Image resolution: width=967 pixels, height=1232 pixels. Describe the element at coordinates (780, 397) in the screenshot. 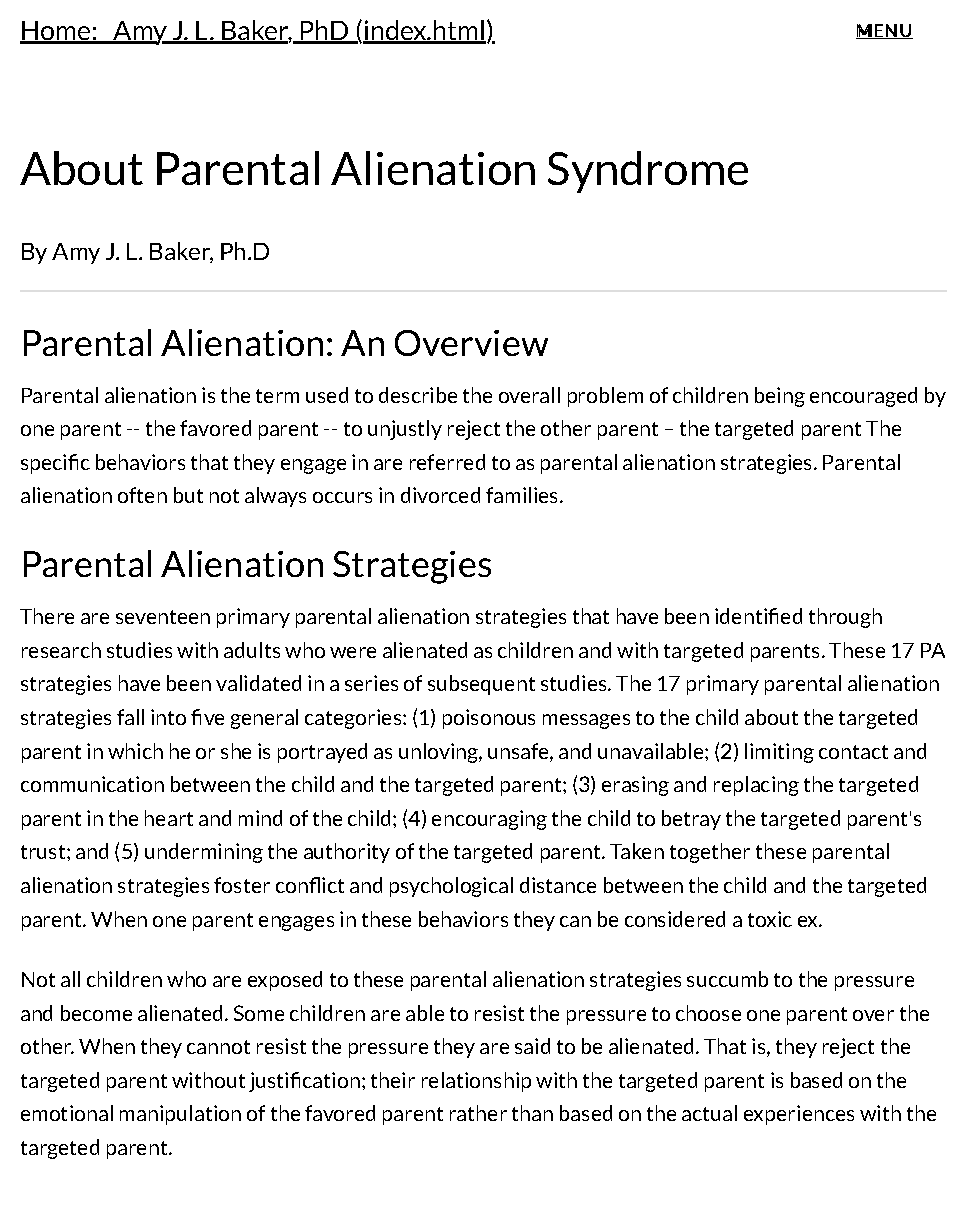

I see `being` at that location.
